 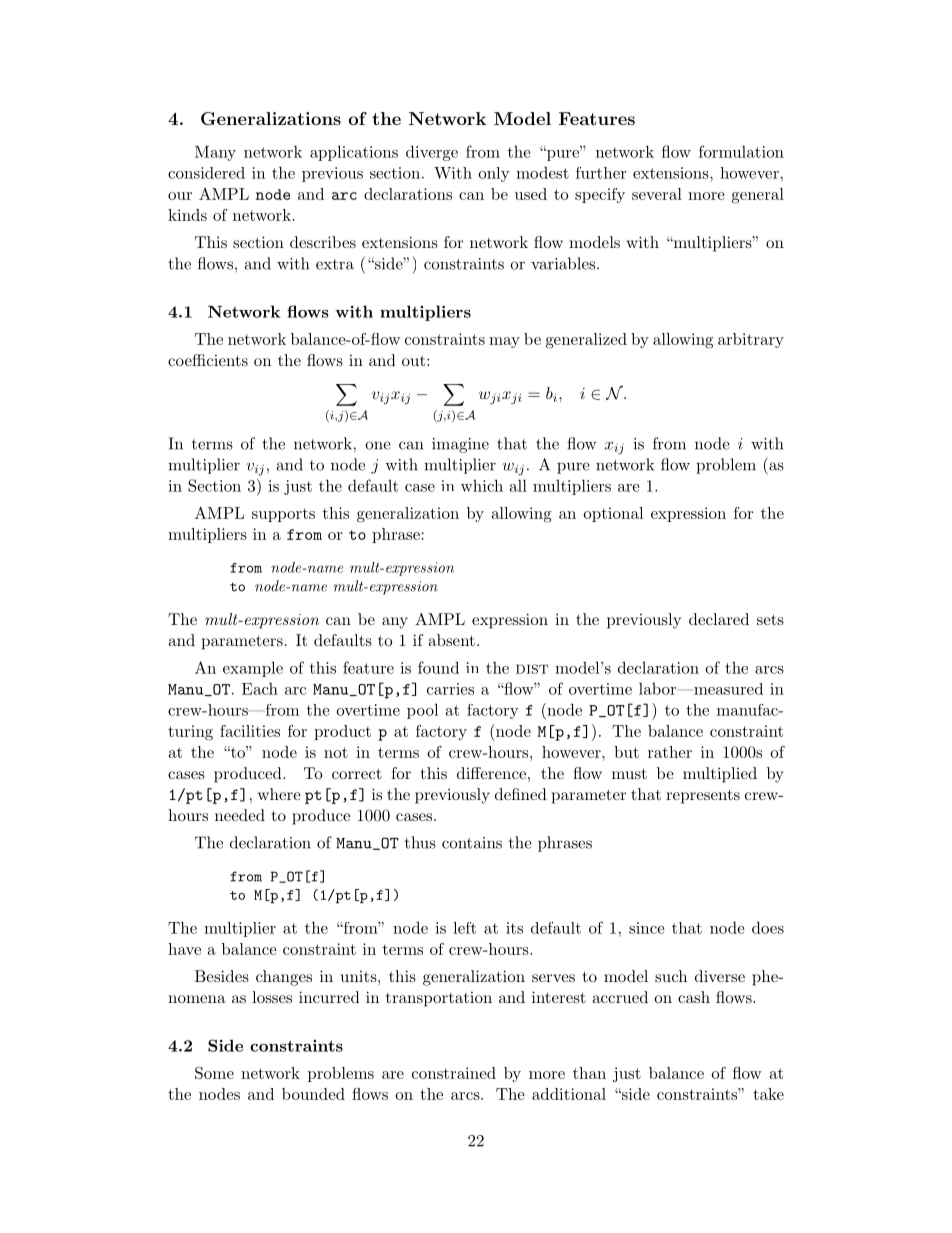 What do you see at coordinates (260, 688) in the screenshot?
I see `Each` at bounding box center [260, 688].
